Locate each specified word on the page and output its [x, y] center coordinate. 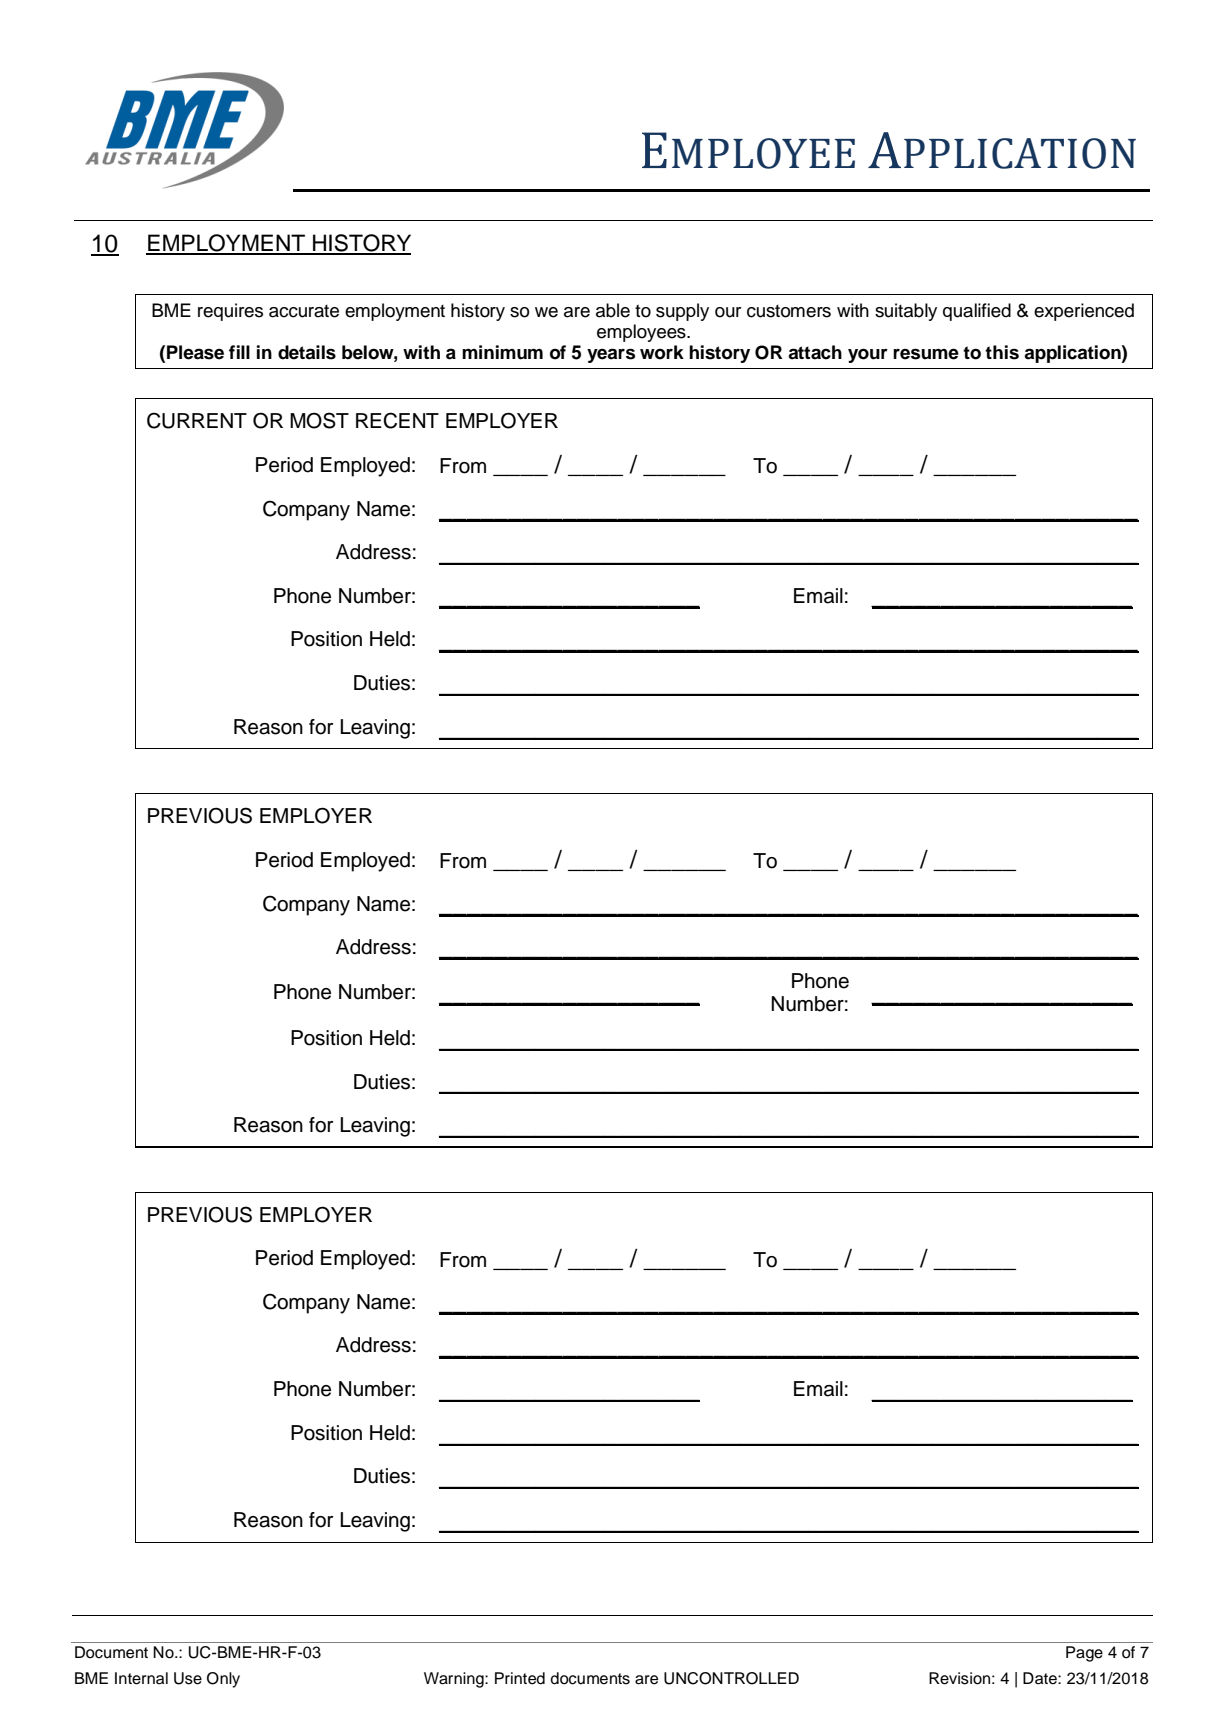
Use [188, 1678]
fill [239, 352]
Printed [520, 1678]
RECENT [397, 420]
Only [223, 1680]
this [1002, 352]
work [662, 352]
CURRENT [197, 420]
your [868, 355]
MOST [319, 420]
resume [926, 354]
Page [1084, 1654]
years [611, 355]
